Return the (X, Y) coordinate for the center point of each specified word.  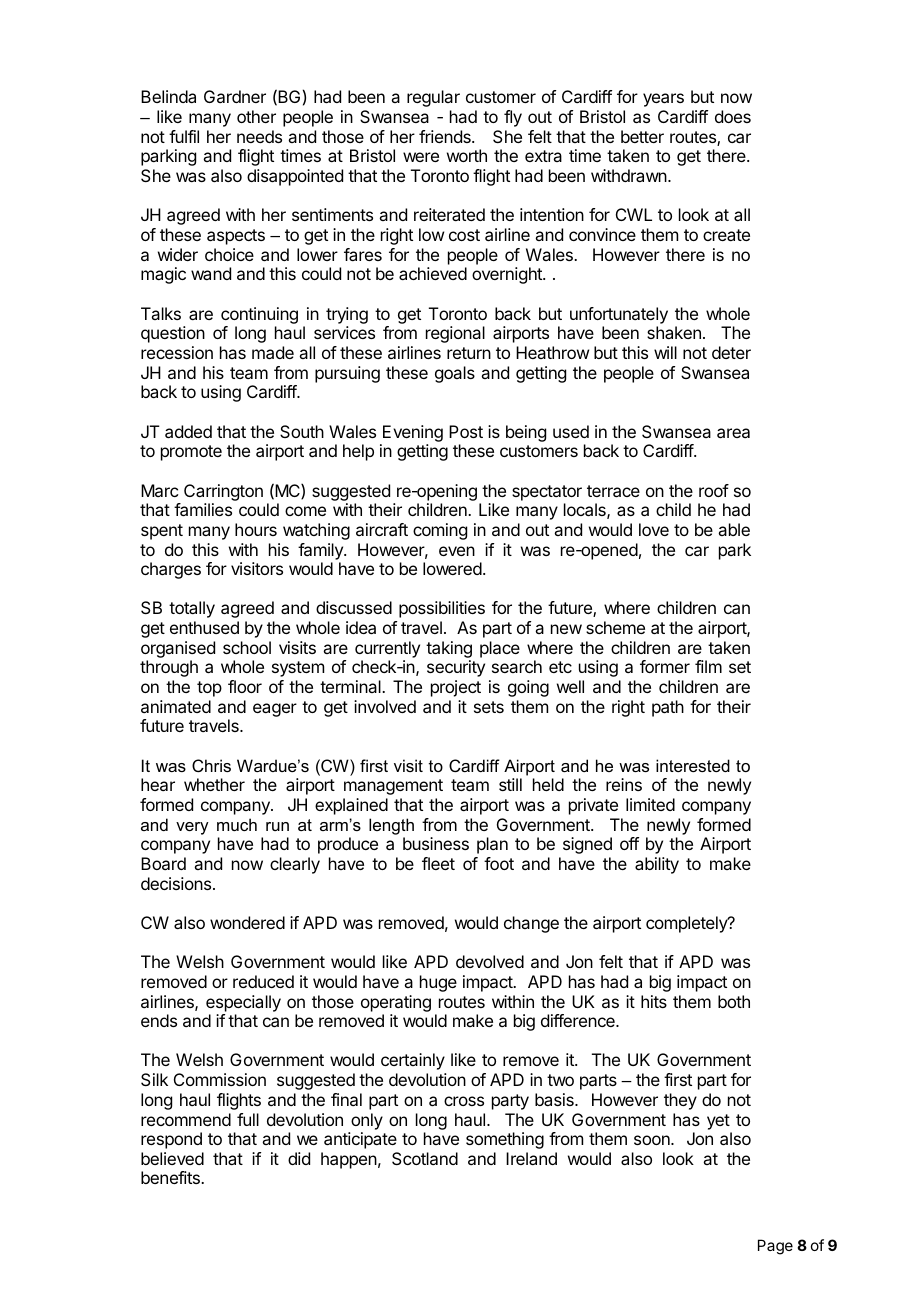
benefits (171, 1177)
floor (245, 686)
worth (467, 155)
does (733, 116)
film (708, 666)
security (456, 668)
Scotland (425, 1158)
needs (259, 136)
